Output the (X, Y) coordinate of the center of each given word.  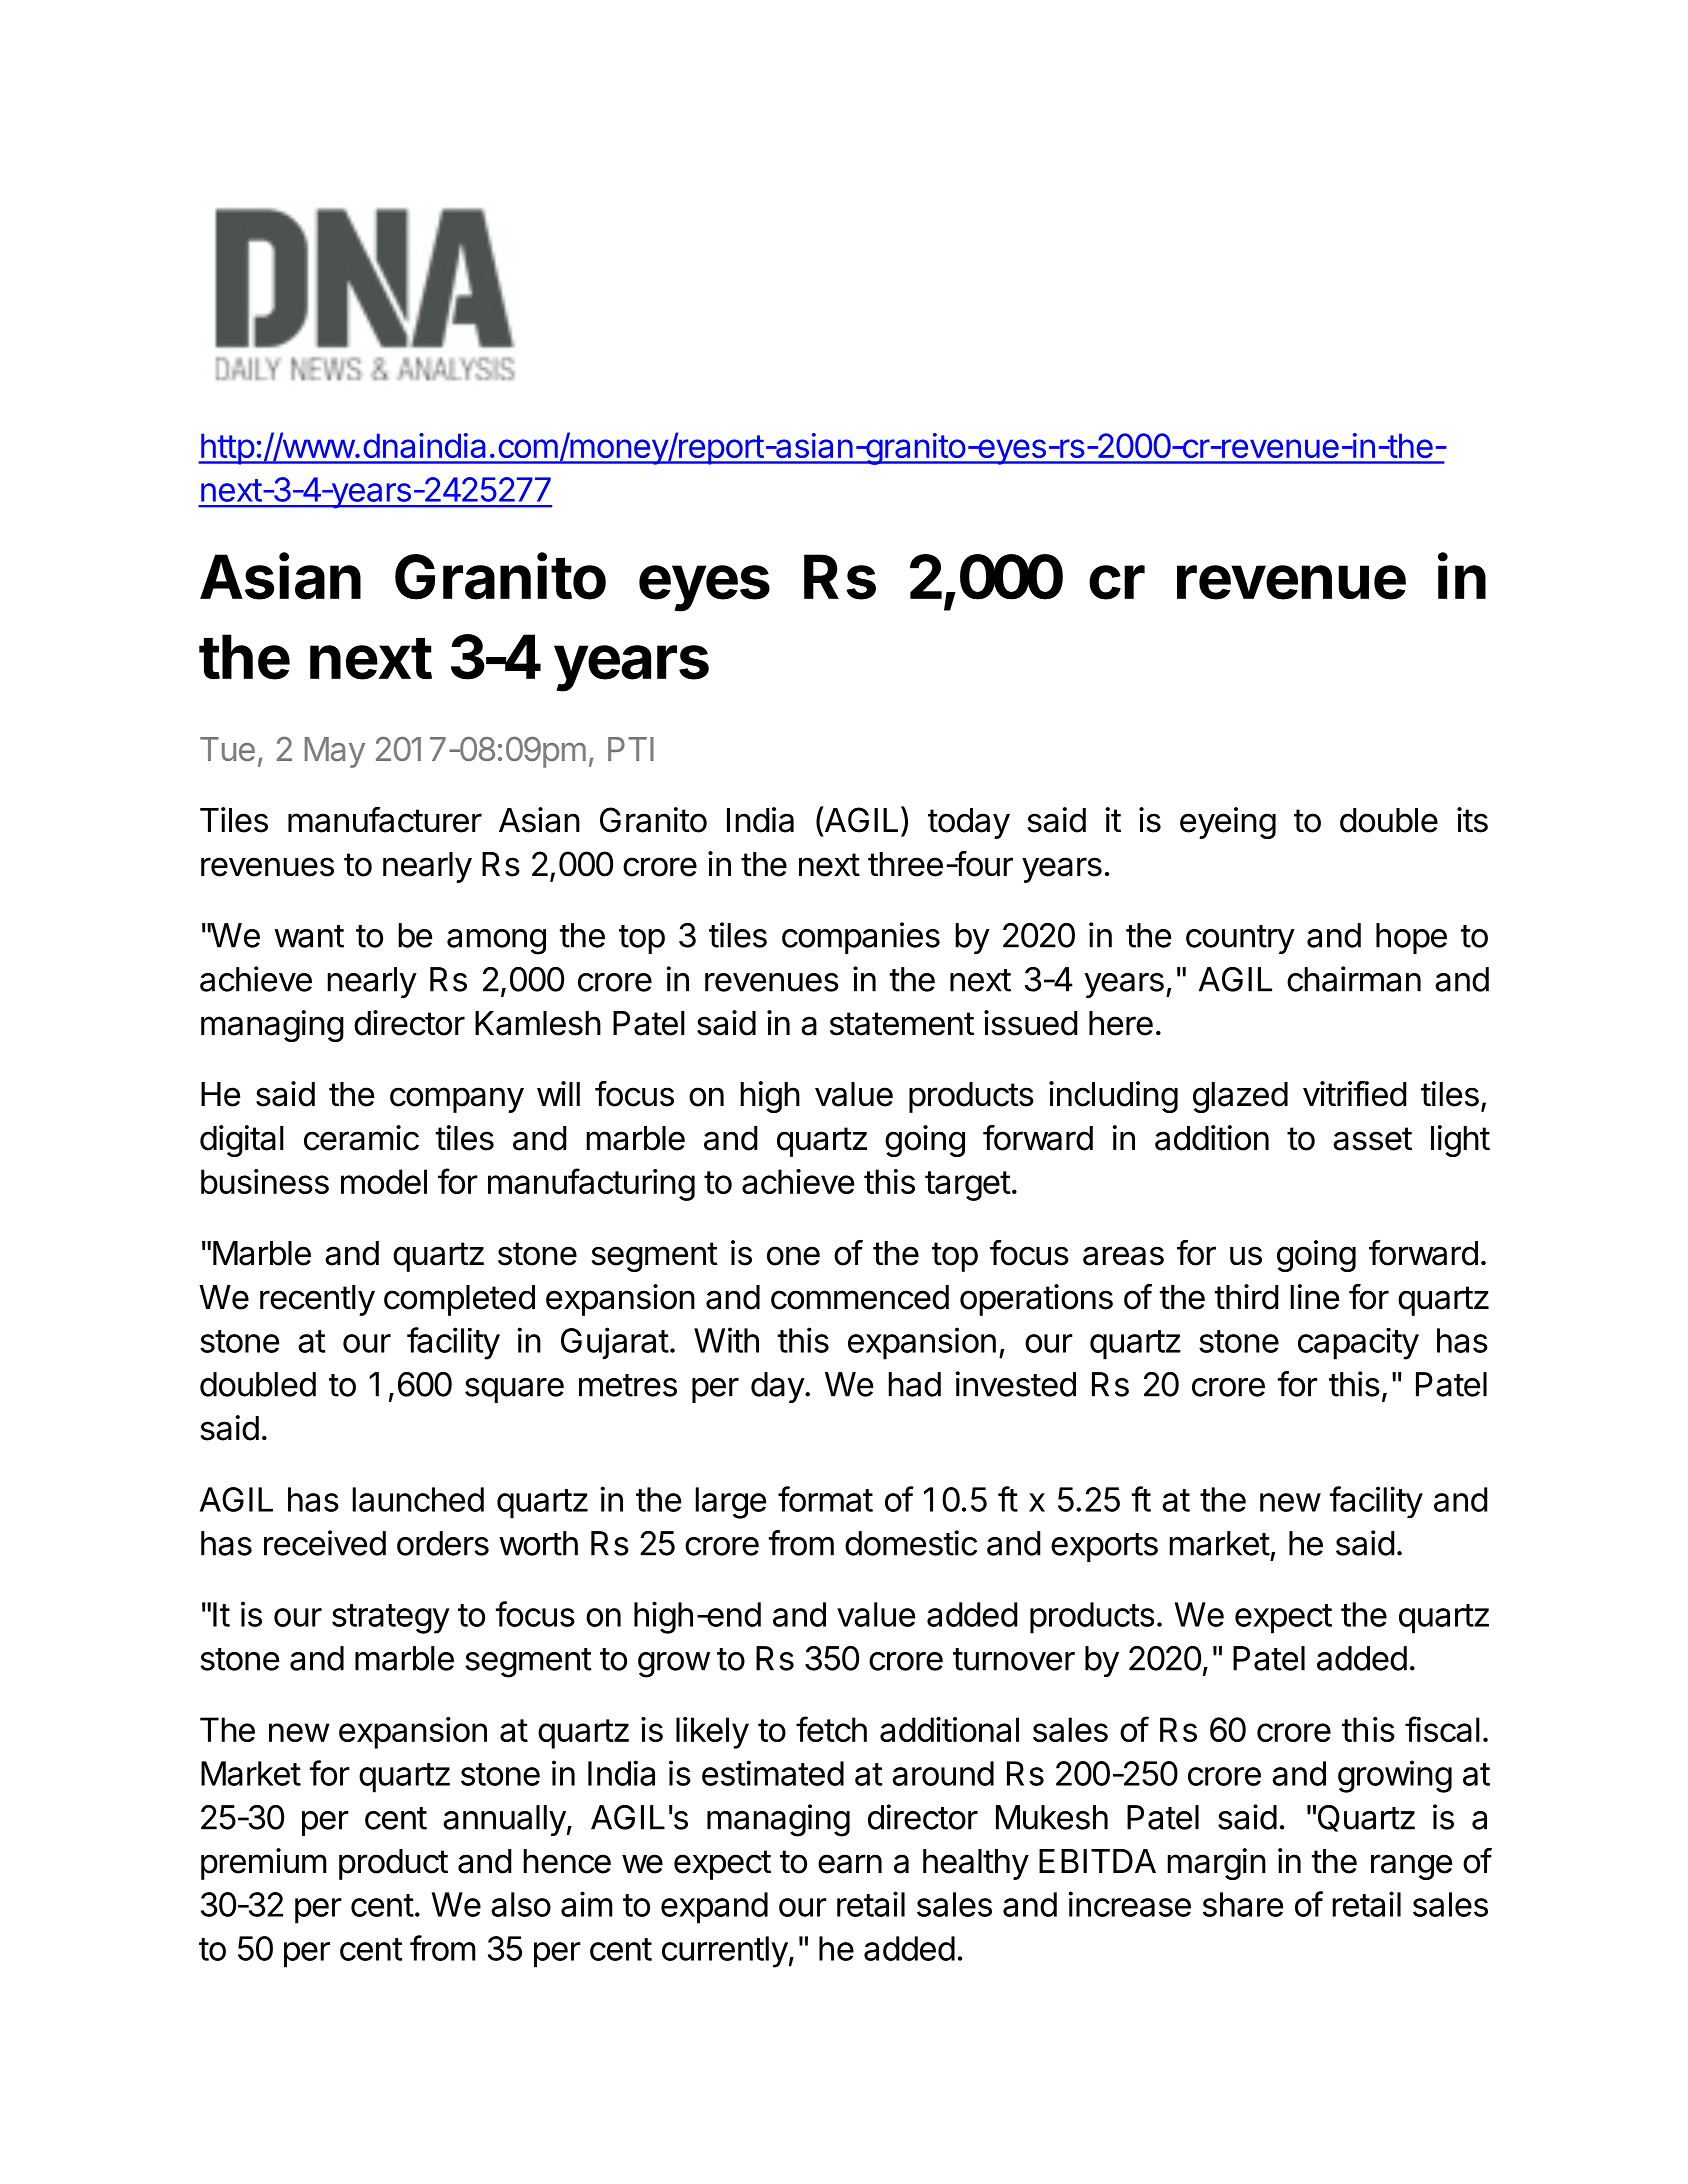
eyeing (1228, 823)
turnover (1014, 1659)
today (969, 823)
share (1243, 1904)
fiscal (1442, 1729)
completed (459, 1300)
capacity (1358, 1344)
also (521, 1904)
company (457, 1100)
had (914, 1384)
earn (850, 1864)
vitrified (1355, 1094)
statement (902, 1024)
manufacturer (385, 820)
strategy (391, 1619)
